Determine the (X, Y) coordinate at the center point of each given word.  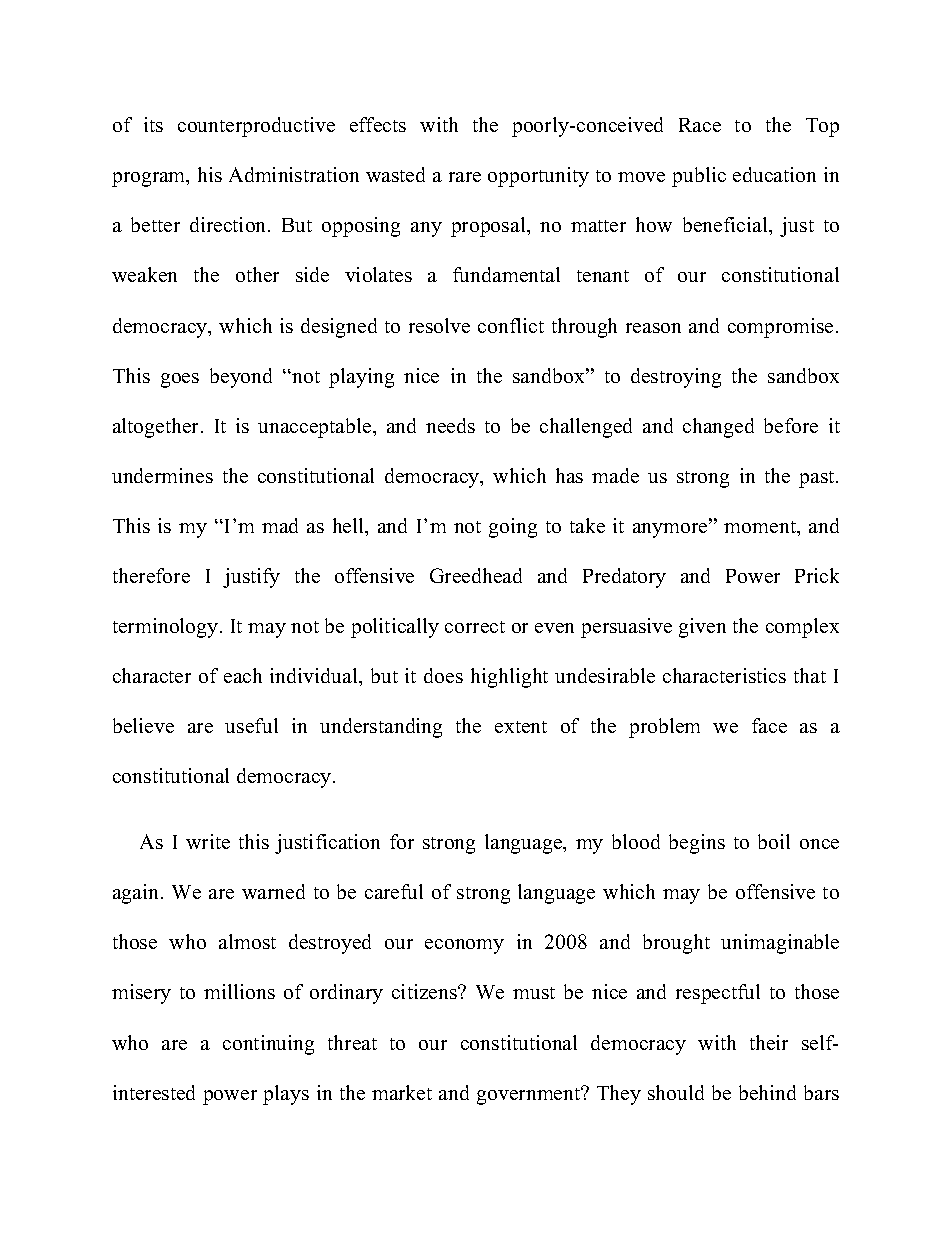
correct (475, 627)
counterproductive (256, 127)
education (774, 174)
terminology (167, 628)
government (530, 1095)
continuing (268, 1045)
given (702, 628)
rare (465, 177)
